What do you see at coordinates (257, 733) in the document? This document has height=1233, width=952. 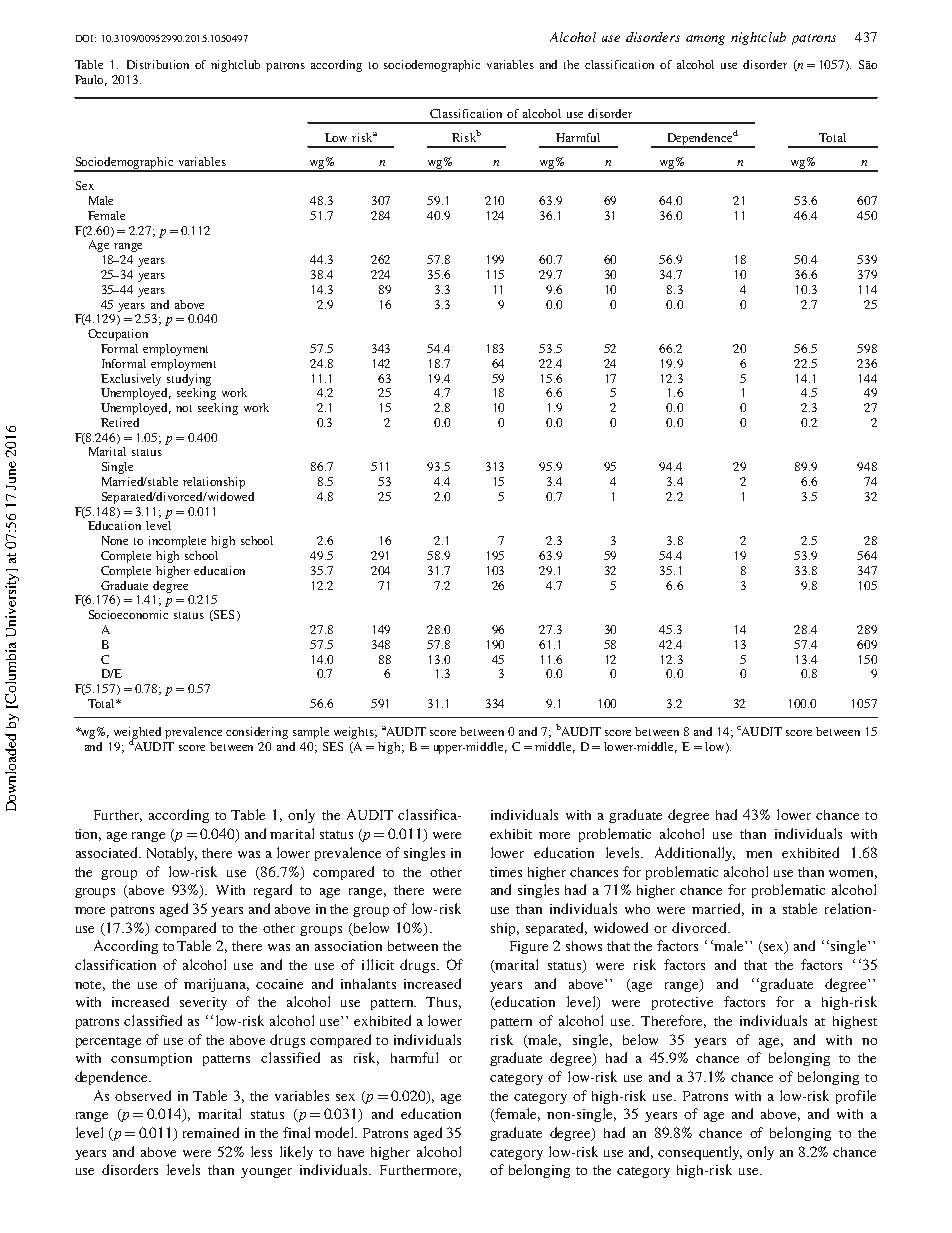 I see `considering` at bounding box center [257, 733].
